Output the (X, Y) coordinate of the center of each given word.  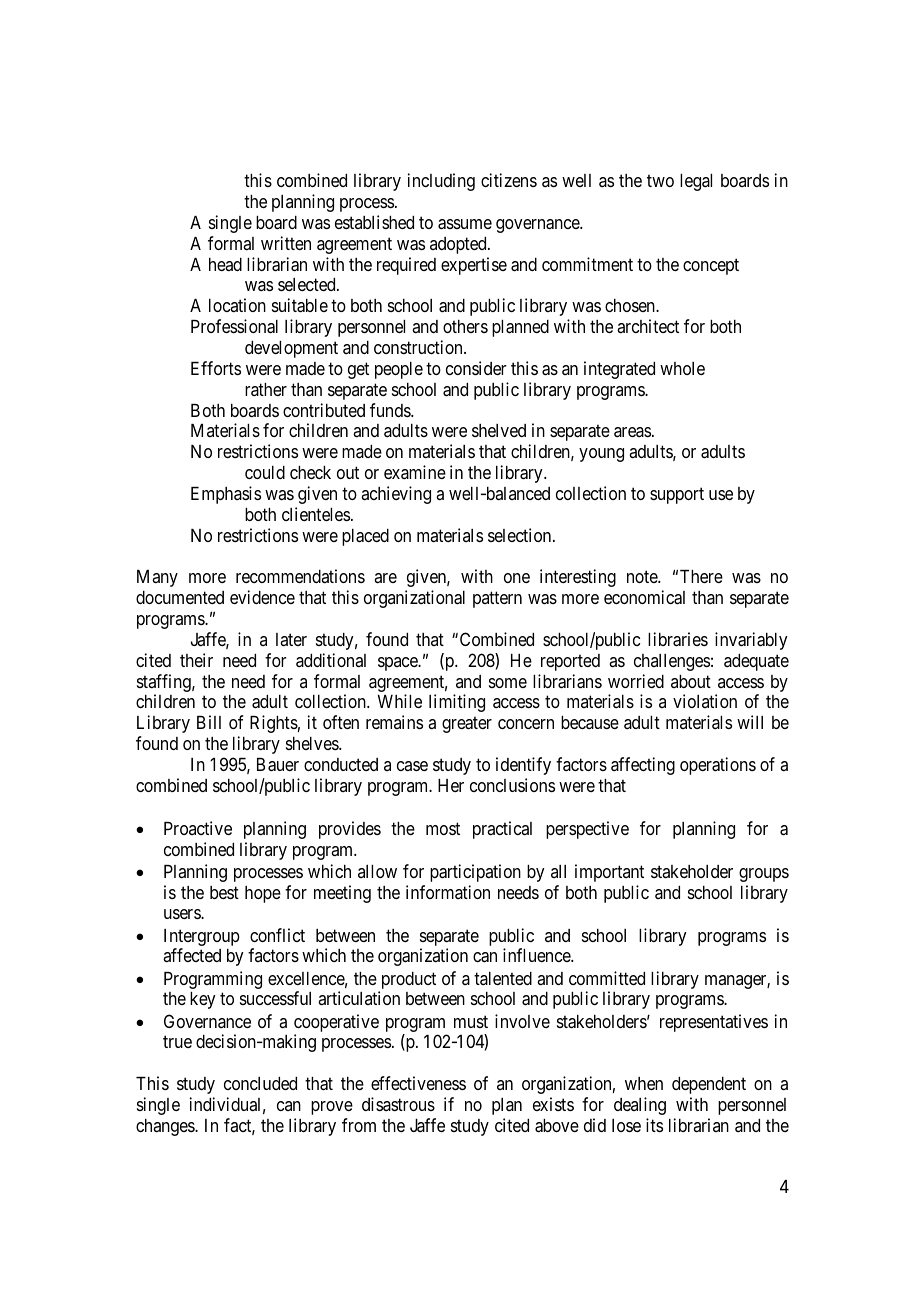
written (286, 243)
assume (465, 224)
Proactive (198, 828)
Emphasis (226, 495)
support (677, 495)
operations (718, 766)
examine (415, 472)
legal (696, 182)
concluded (260, 1083)
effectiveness (418, 1083)
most (443, 828)
